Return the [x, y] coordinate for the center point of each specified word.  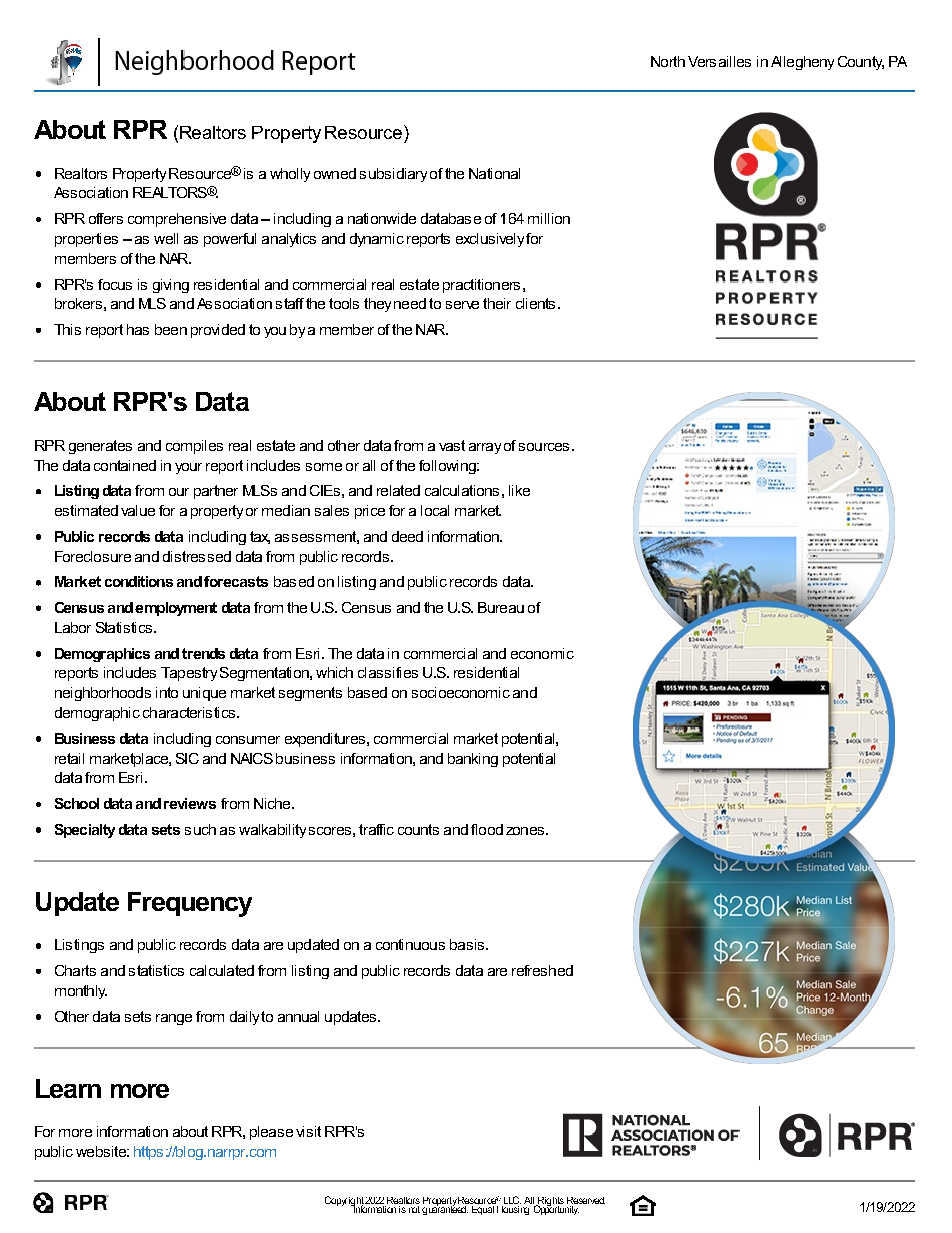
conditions [139, 581]
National [494, 173]
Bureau [501, 607]
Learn [68, 1088]
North [668, 61]
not [413, 1208]
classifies [388, 672]
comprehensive [177, 220]
